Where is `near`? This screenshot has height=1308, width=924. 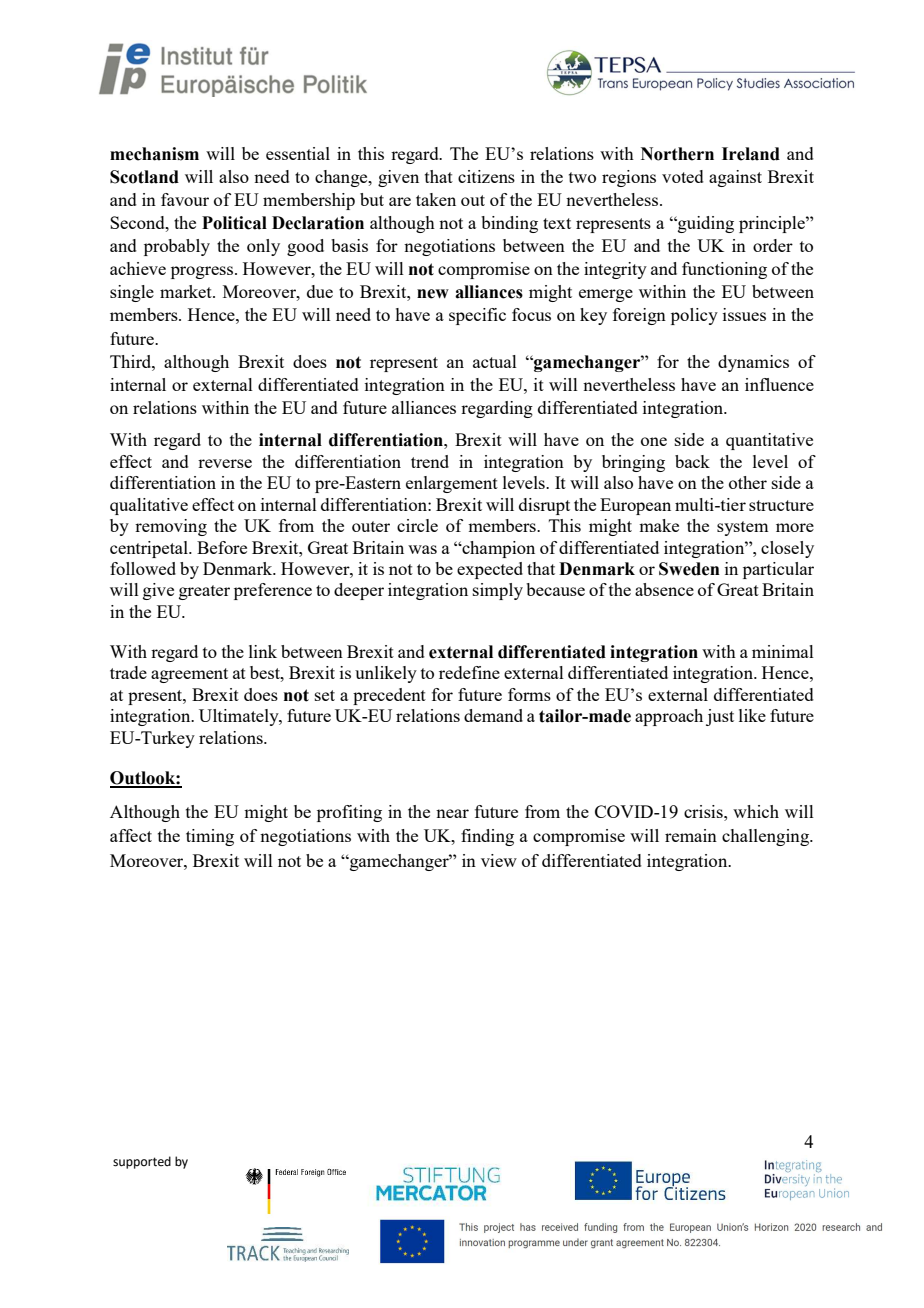 near is located at coordinates (452, 813).
